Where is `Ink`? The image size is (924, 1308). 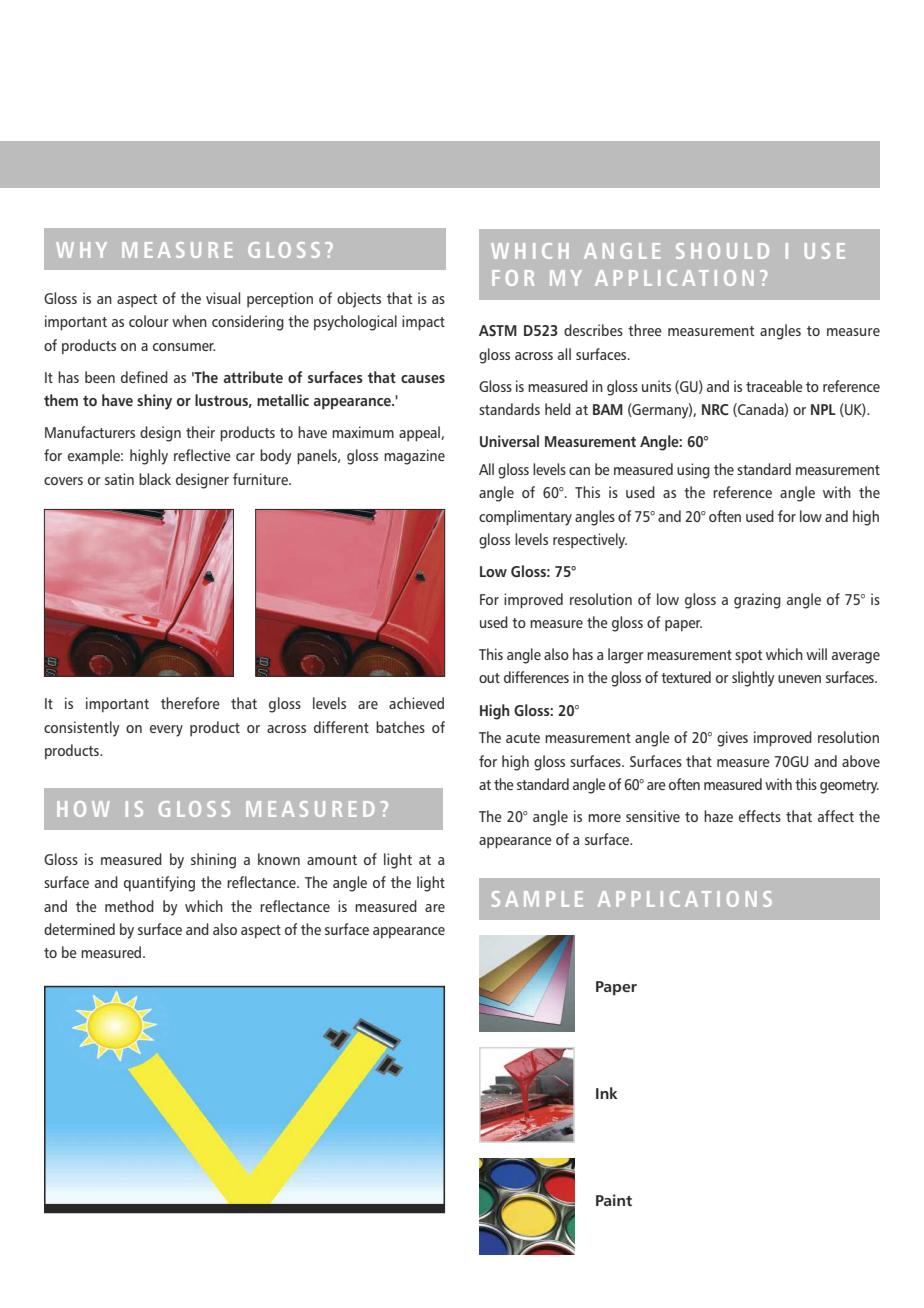 Ink is located at coordinates (607, 1093).
